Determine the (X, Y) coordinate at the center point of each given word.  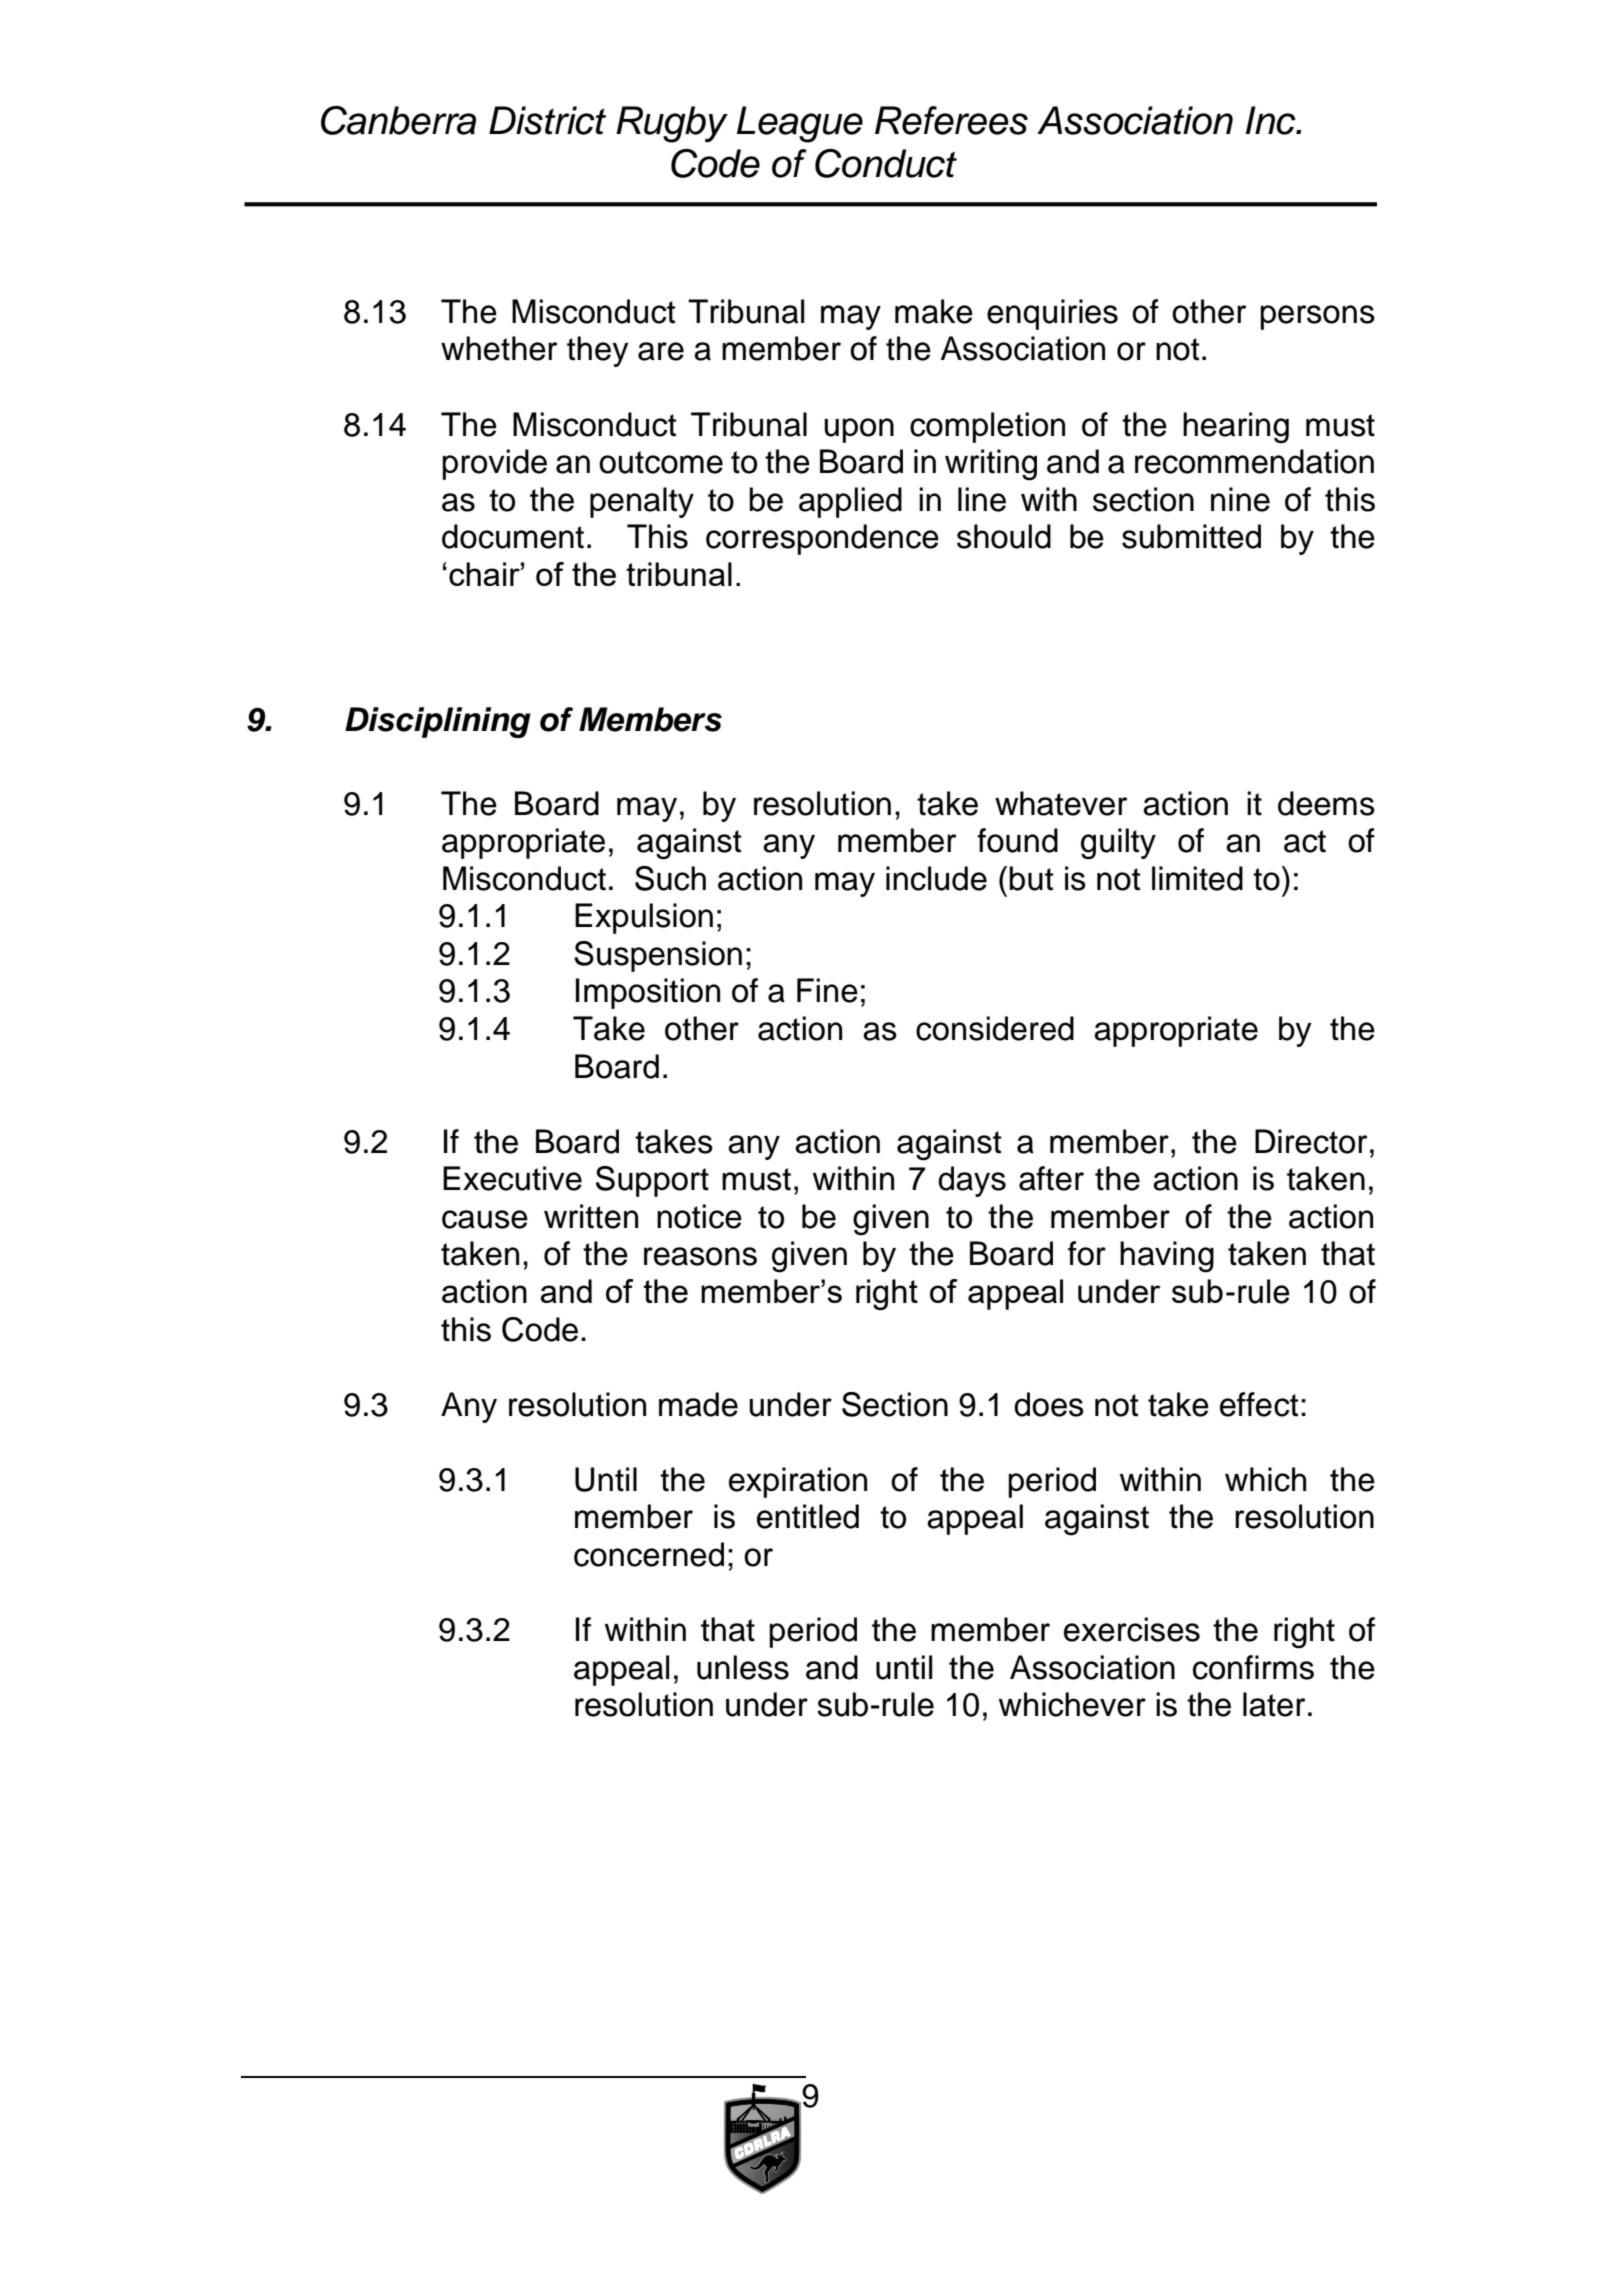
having (1167, 1257)
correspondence (822, 539)
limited (1197, 878)
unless (743, 1667)
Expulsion (644, 918)
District (547, 120)
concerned (649, 1554)
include (936, 878)
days (972, 1181)
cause (485, 1219)
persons (1317, 317)
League (800, 124)
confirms (1253, 1667)
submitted (1191, 536)
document (513, 536)
